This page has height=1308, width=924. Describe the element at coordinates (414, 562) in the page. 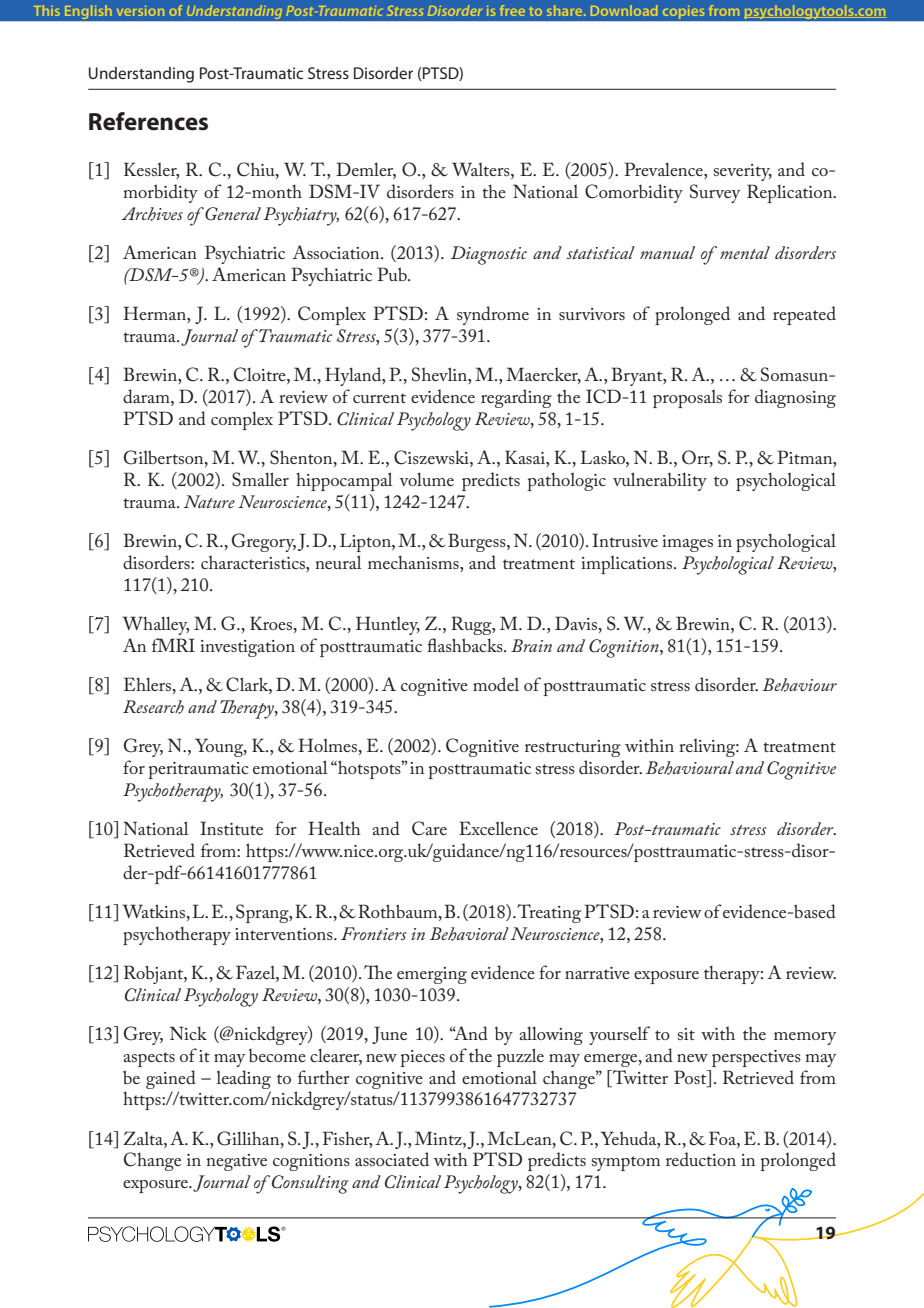

I see `mechanisms` at that location.
